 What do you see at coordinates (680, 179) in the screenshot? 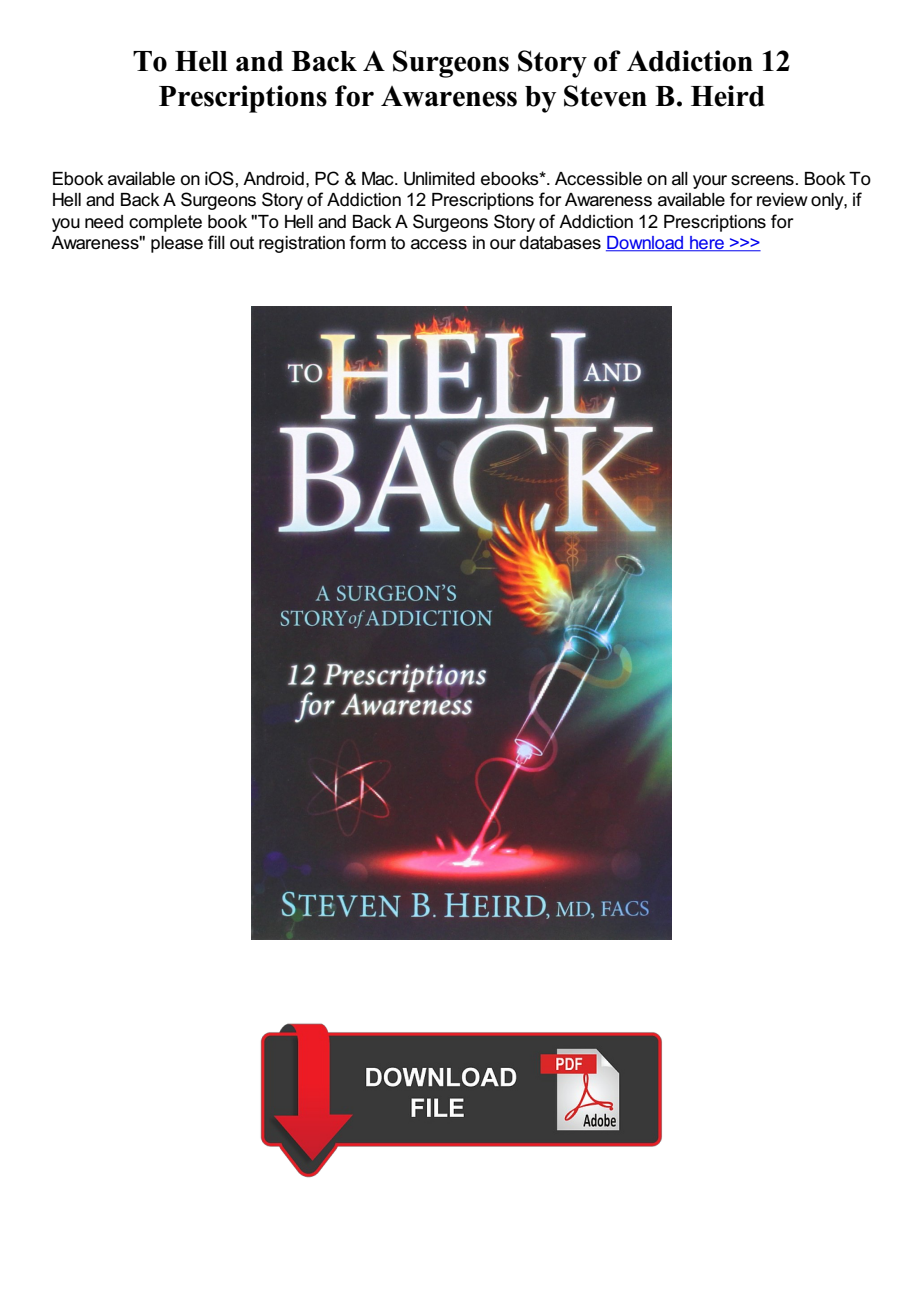
I see `all` at bounding box center [680, 179].
